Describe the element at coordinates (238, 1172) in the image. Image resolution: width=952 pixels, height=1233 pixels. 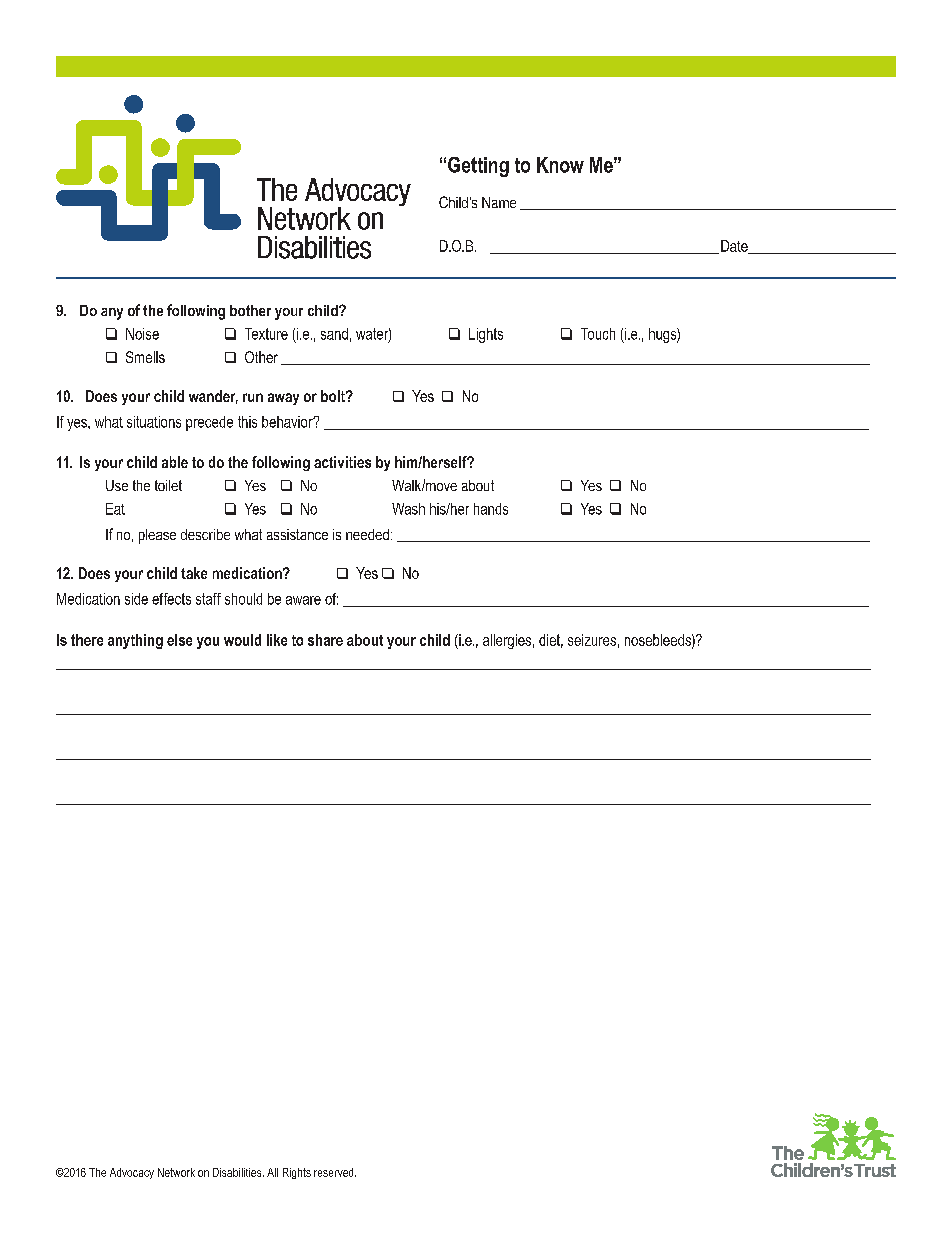
I see `Disabilities` at that location.
